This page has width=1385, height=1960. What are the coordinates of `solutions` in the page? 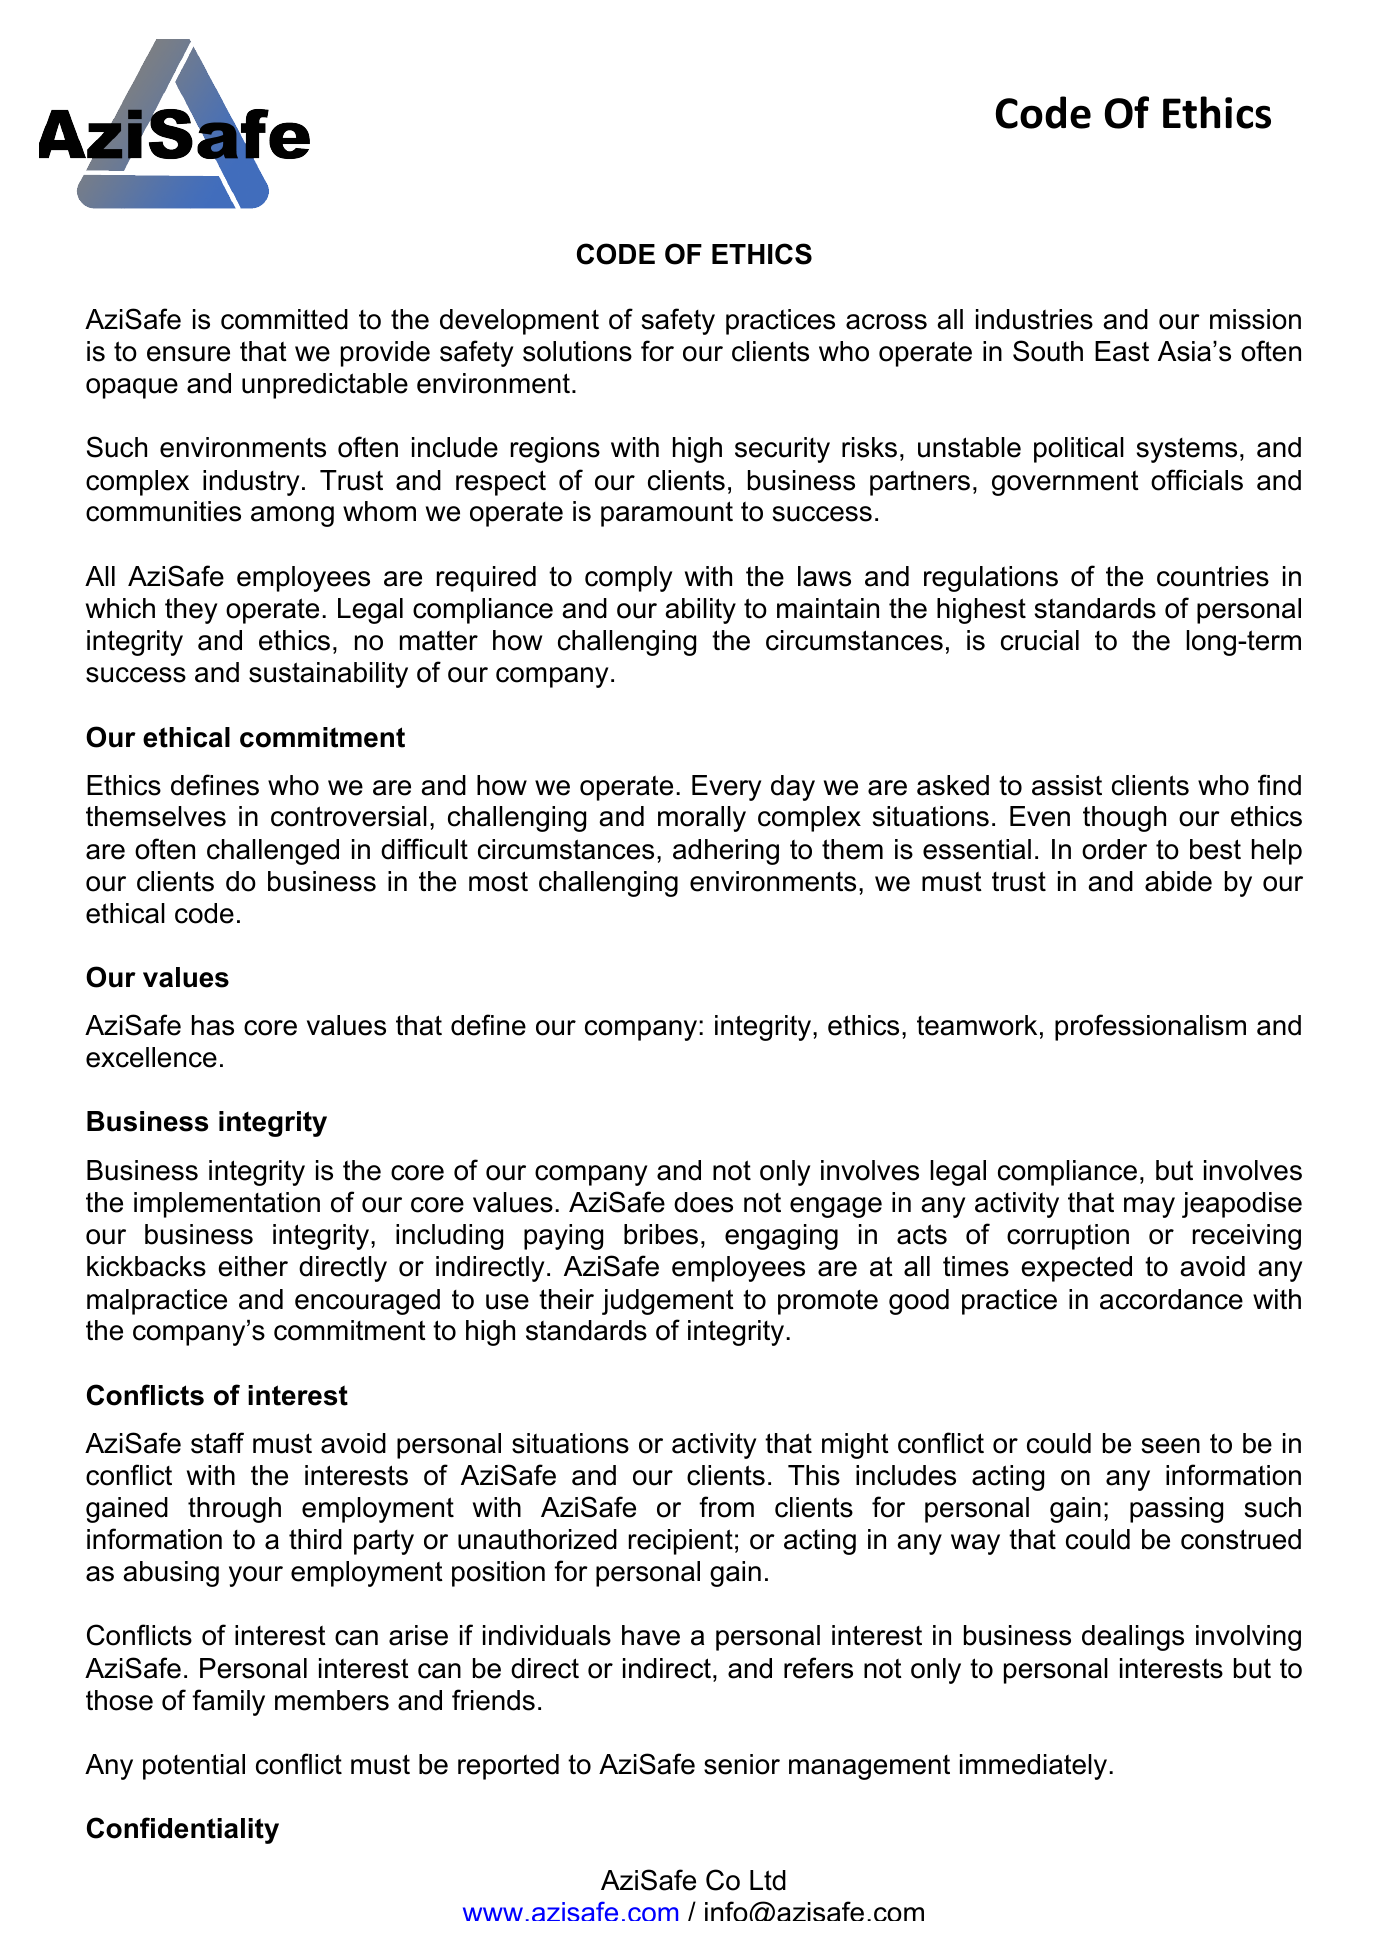 It's located at (577, 351).
